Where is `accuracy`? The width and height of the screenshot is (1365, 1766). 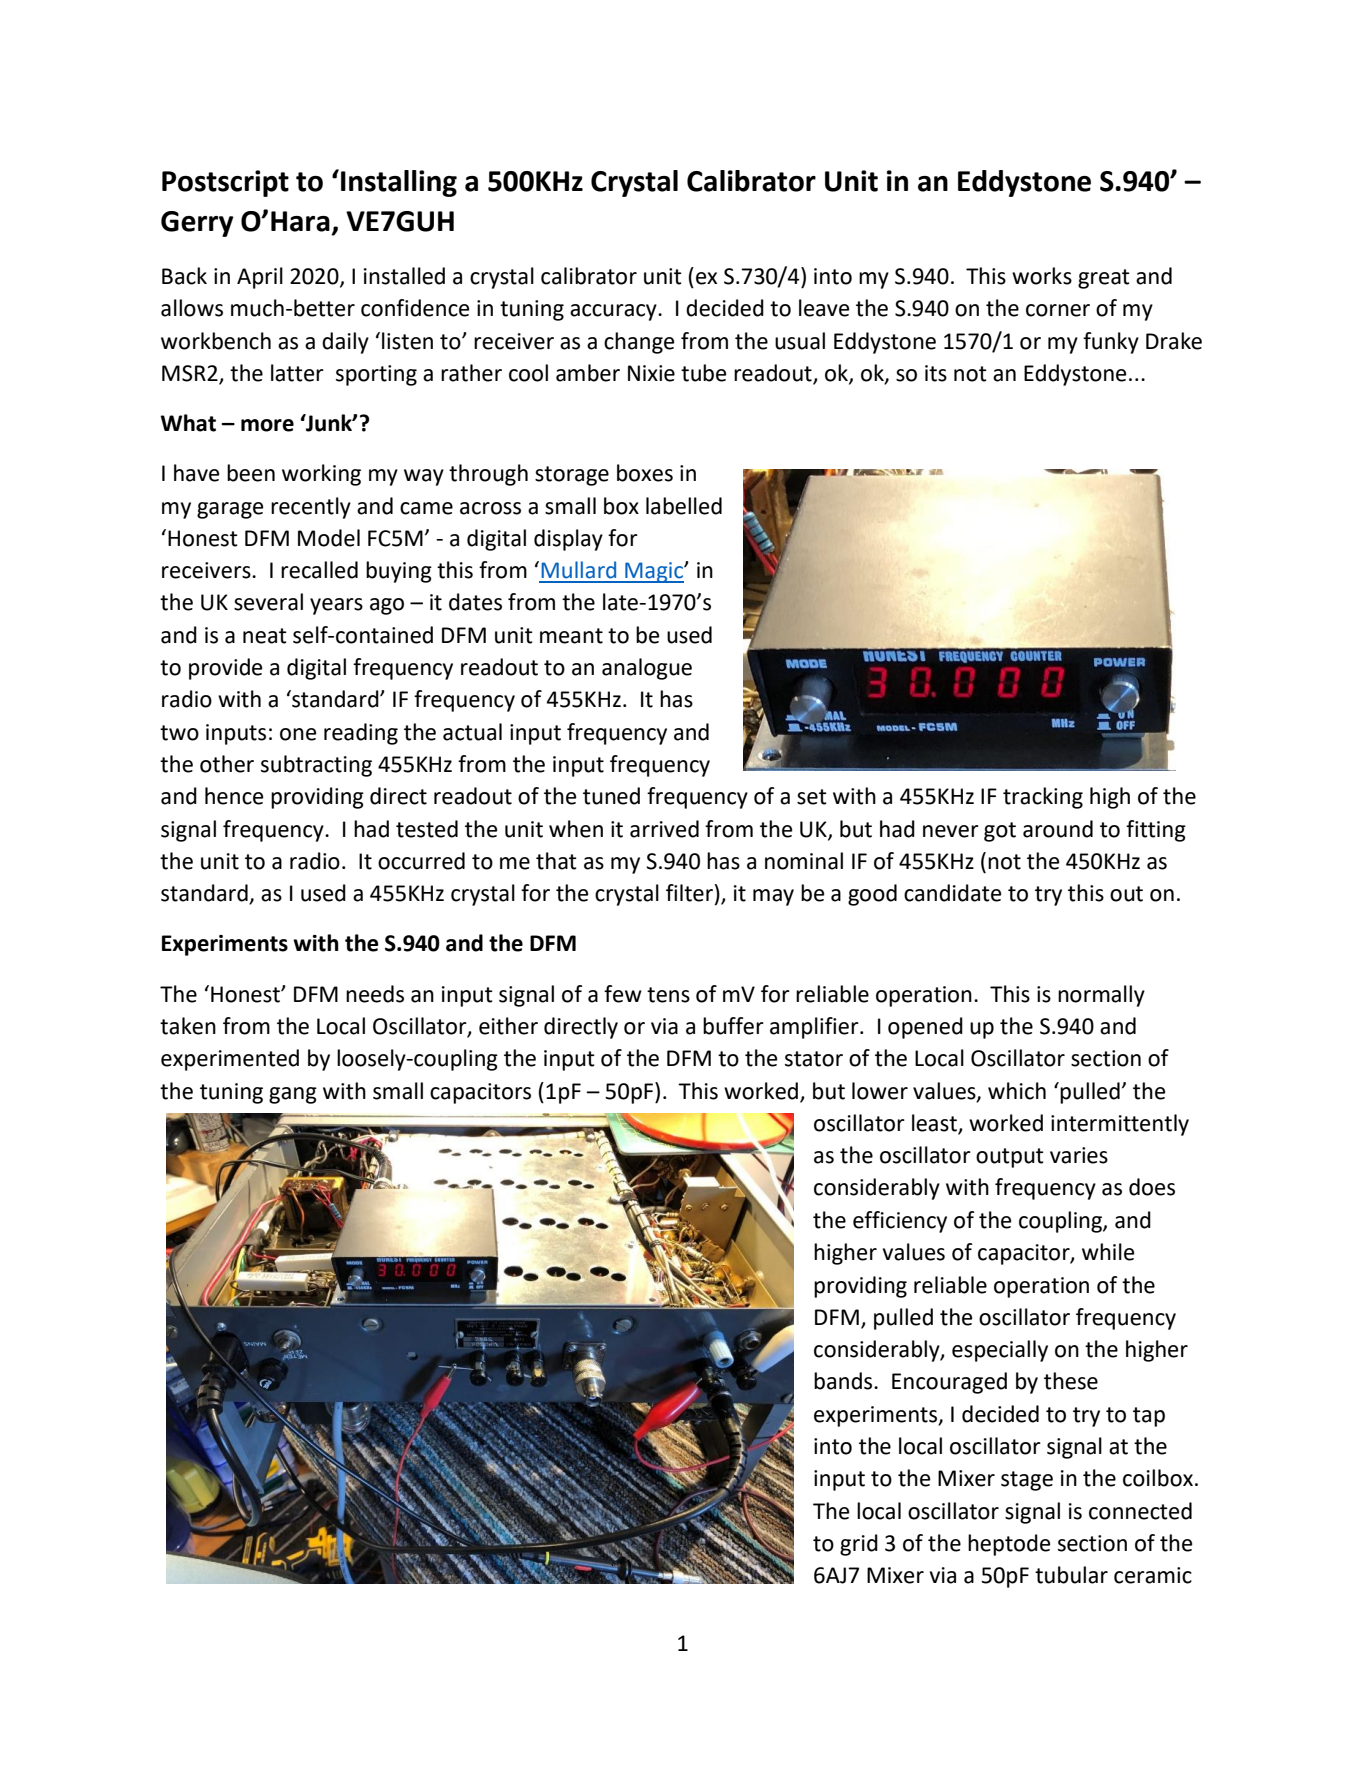 accuracy is located at coordinates (614, 312).
